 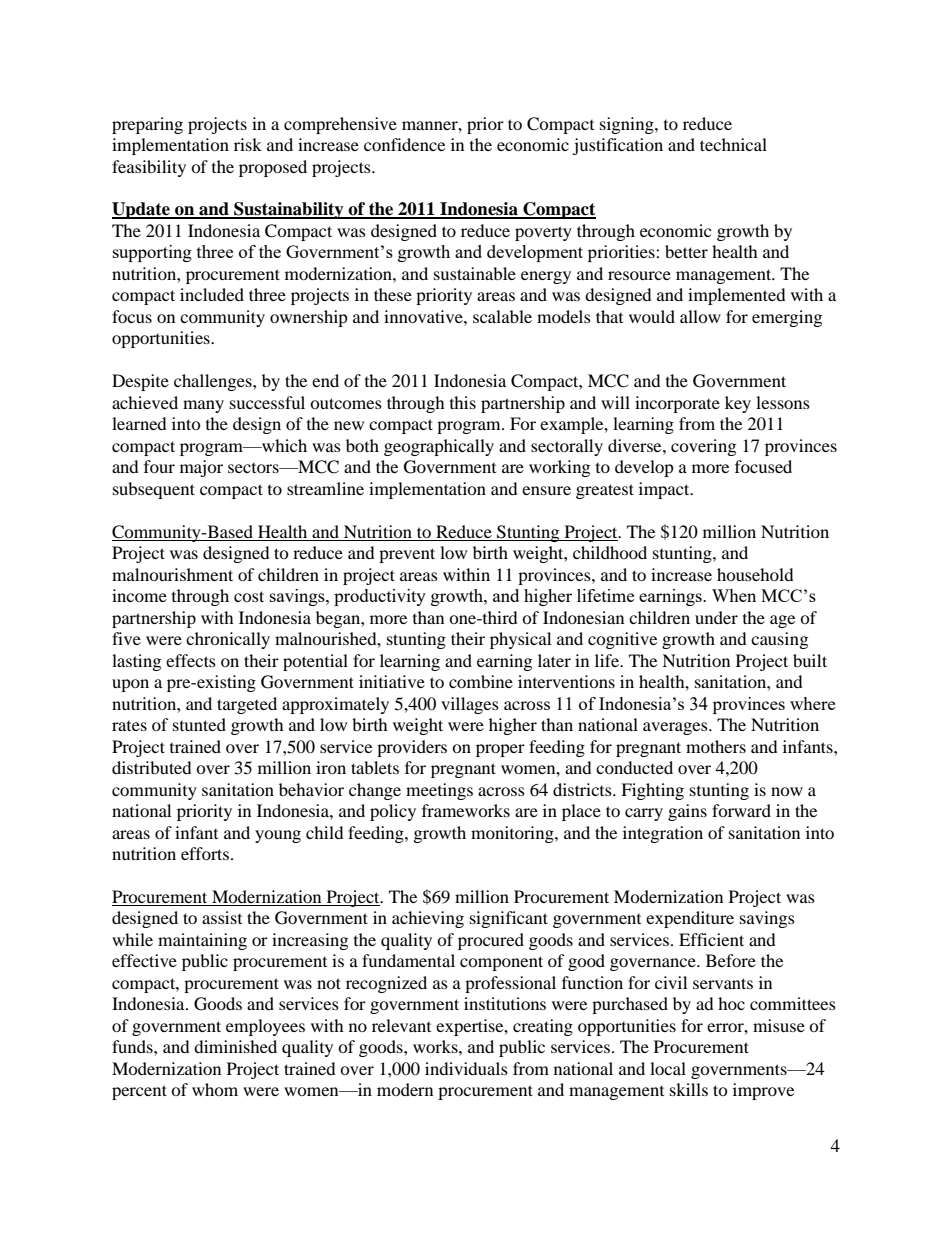 What do you see at coordinates (235, 1046) in the screenshot?
I see `diminished` at bounding box center [235, 1046].
